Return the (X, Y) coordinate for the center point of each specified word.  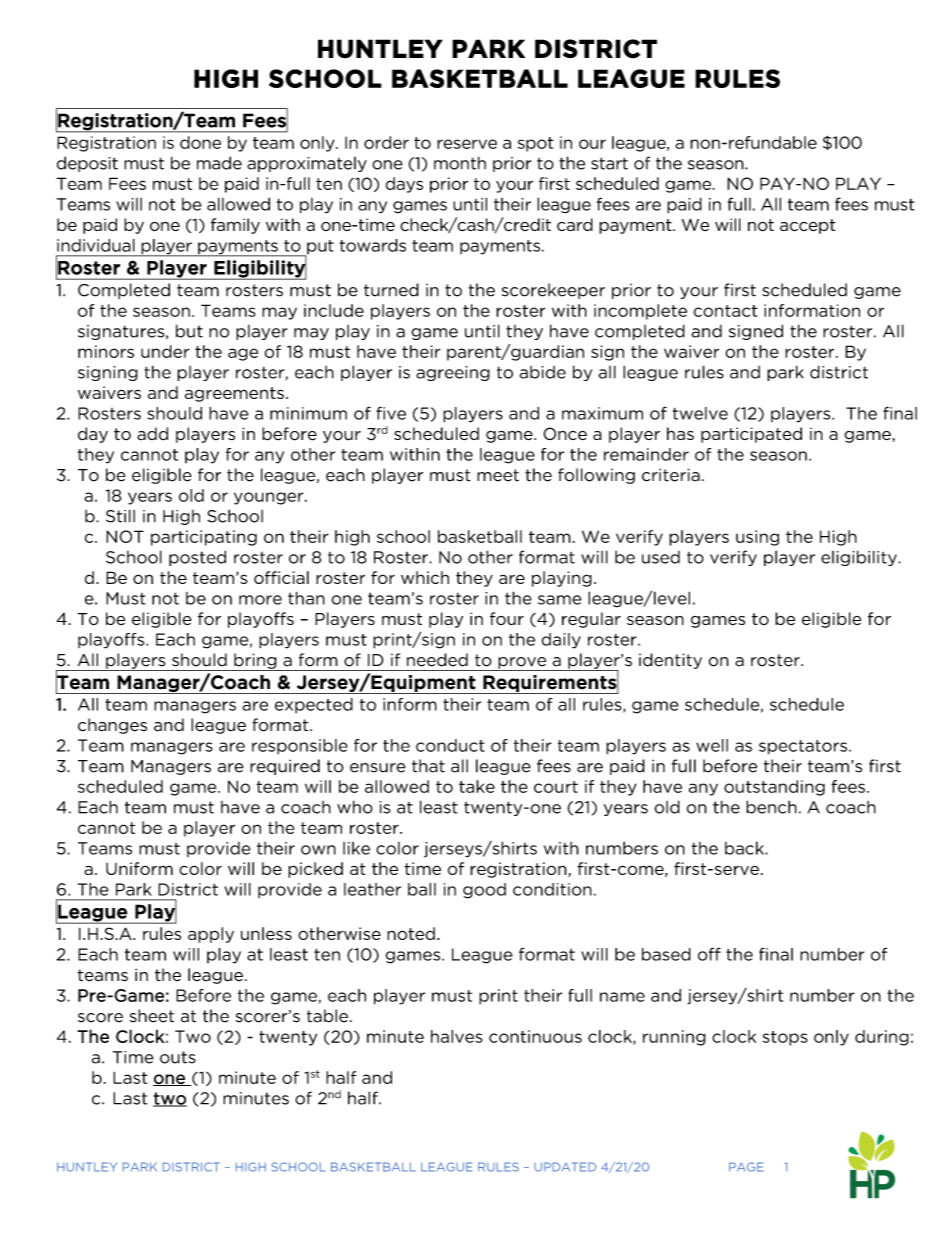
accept (808, 226)
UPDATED (565, 1167)
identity (670, 661)
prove (522, 664)
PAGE (746, 1167)
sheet (152, 1016)
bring (255, 662)
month (460, 163)
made (219, 163)
